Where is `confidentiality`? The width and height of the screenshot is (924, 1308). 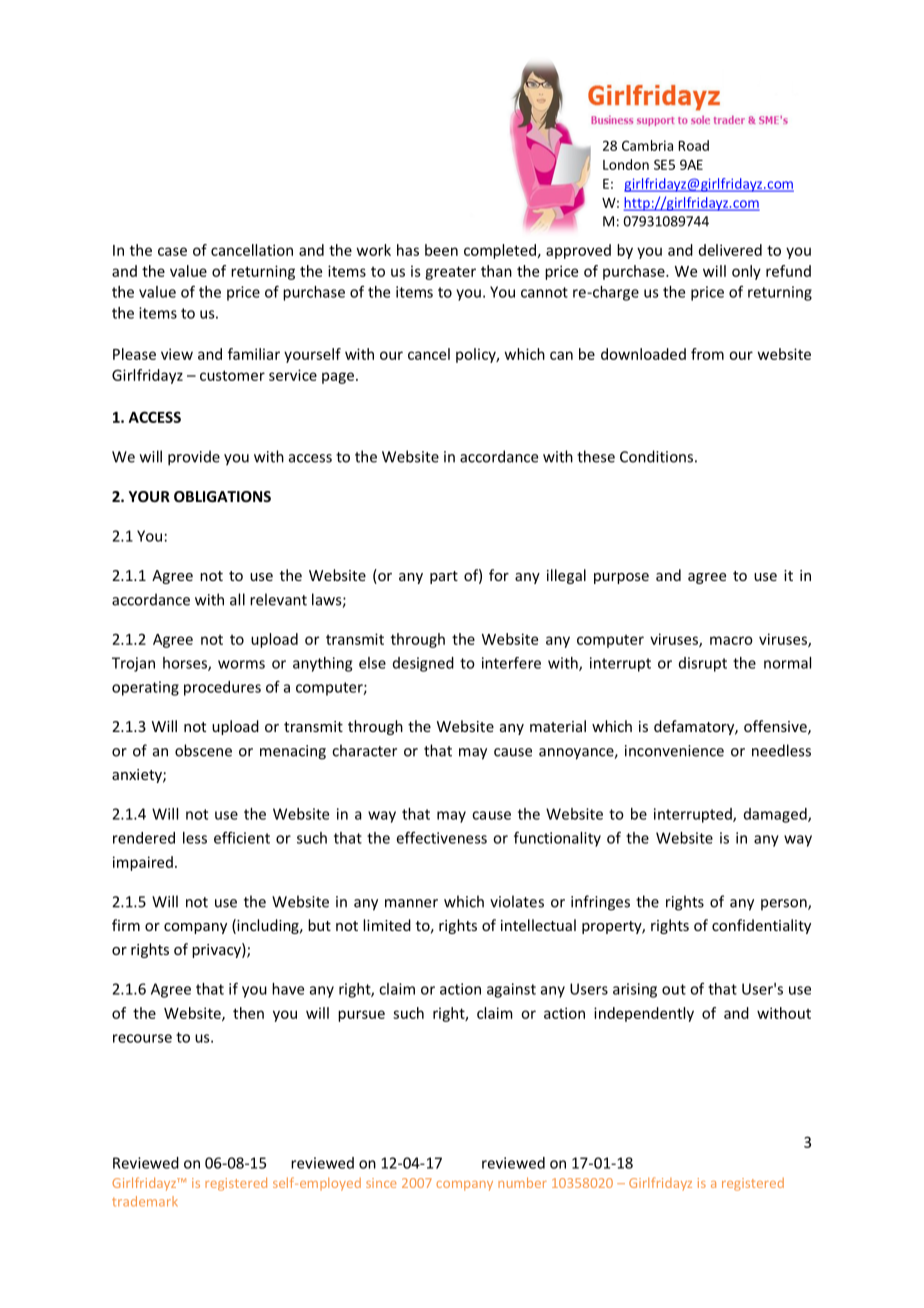 confidentiality is located at coordinates (761, 926).
